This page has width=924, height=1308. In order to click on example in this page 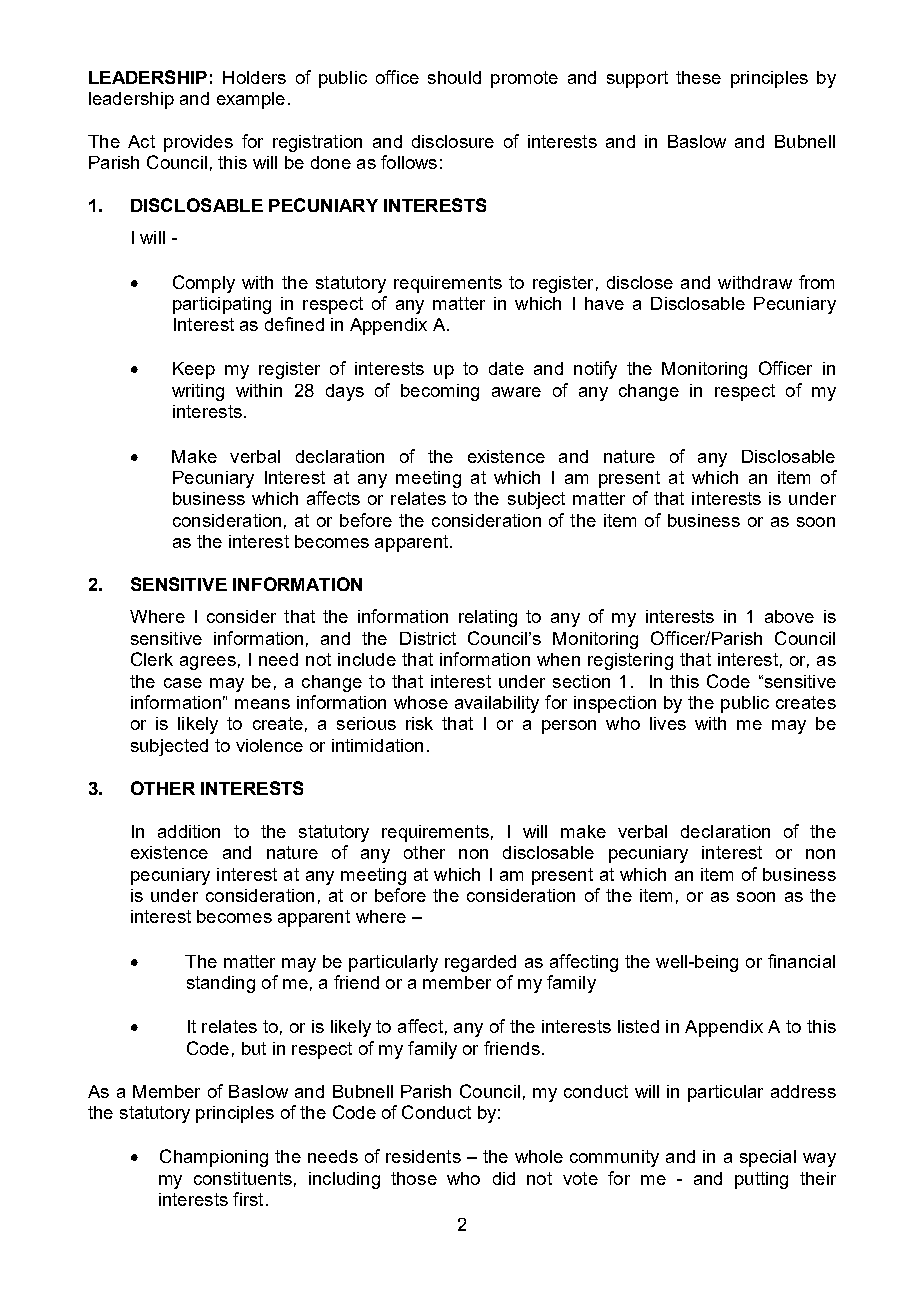, I will do `click(251, 100)`.
